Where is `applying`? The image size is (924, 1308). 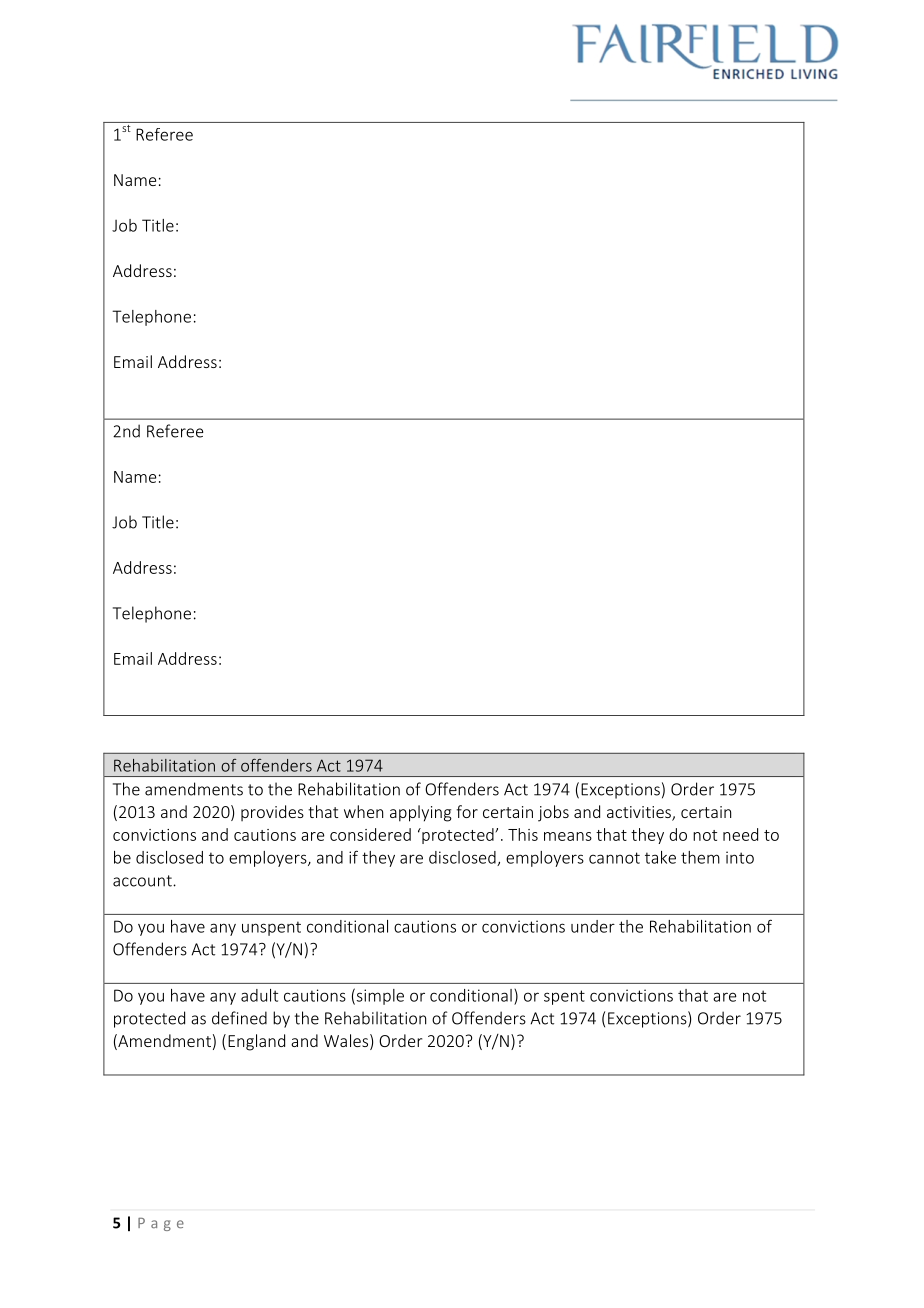
applying is located at coordinates (421, 813).
